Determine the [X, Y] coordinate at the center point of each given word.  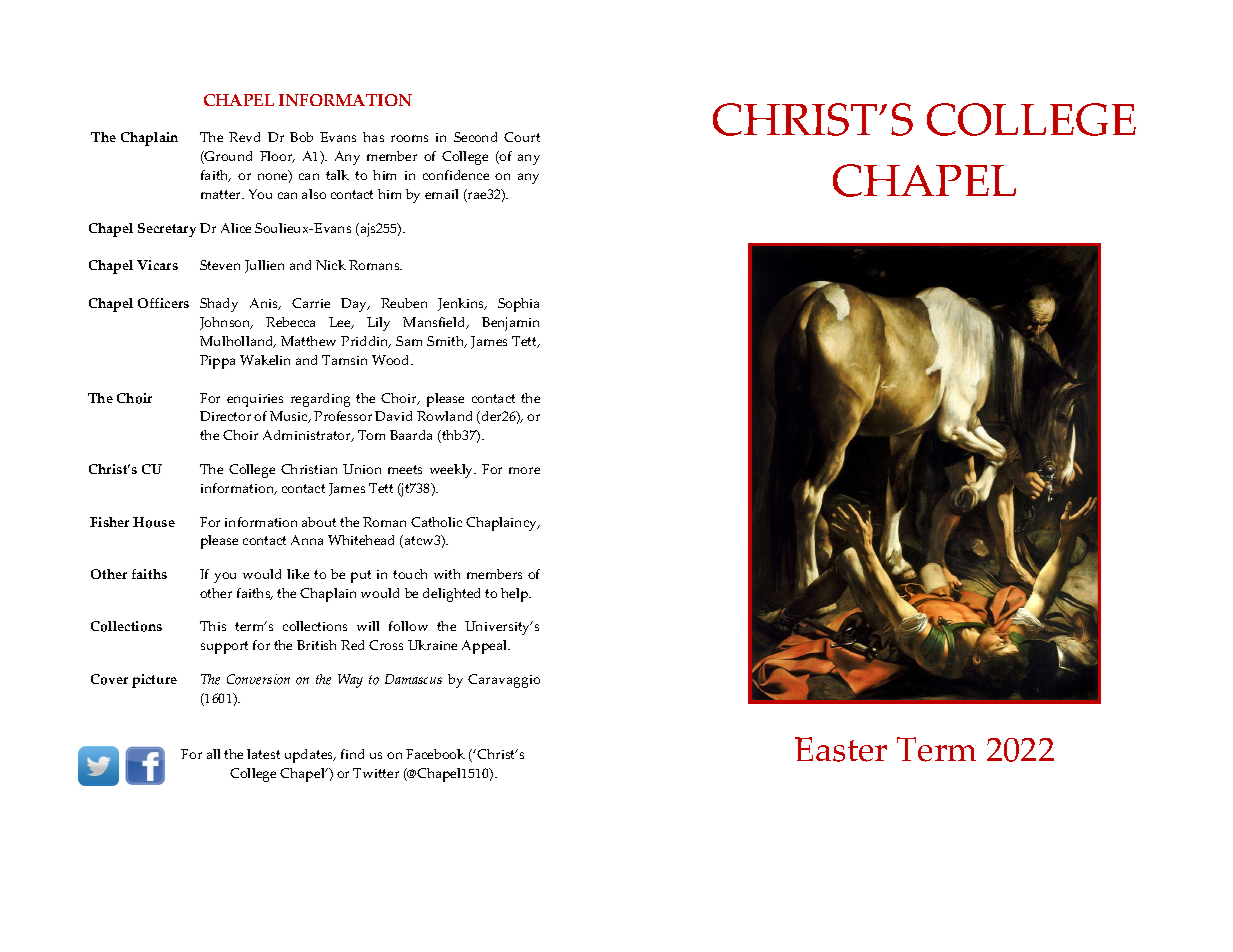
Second [475, 137]
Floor [277, 157]
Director [225, 416]
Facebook [435, 754]
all [213, 754]
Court [522, 137]
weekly [453, 471]
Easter [841, 749]
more [524, 470]
